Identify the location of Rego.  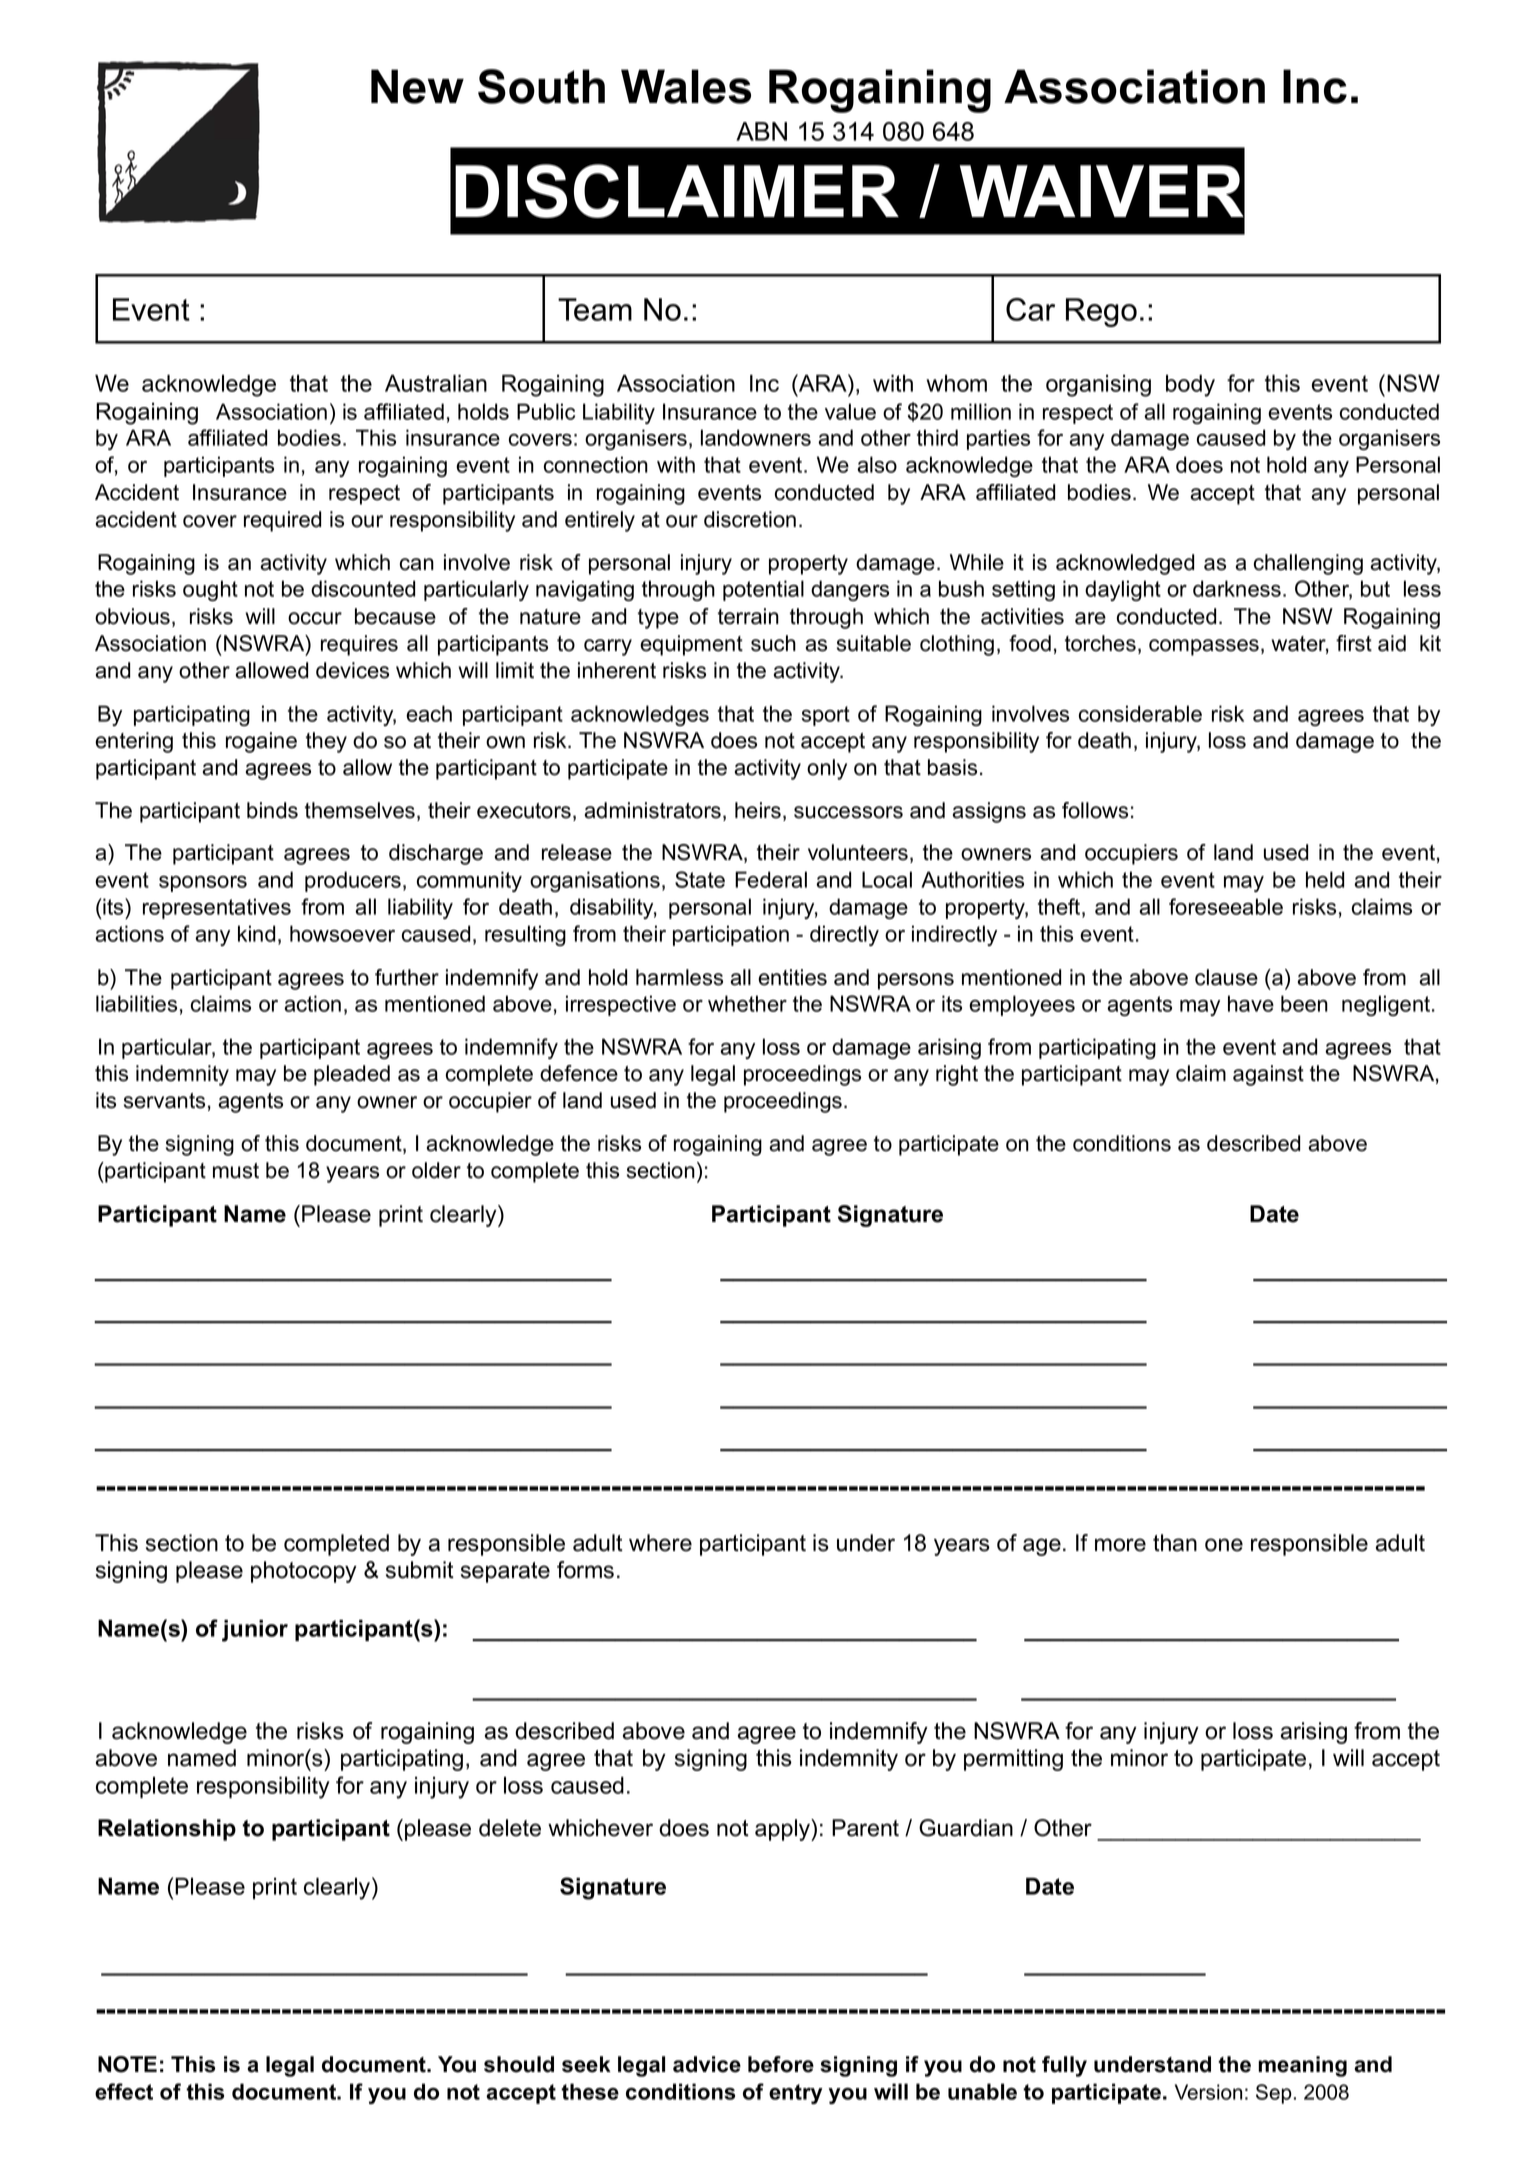
(1101, 312).
